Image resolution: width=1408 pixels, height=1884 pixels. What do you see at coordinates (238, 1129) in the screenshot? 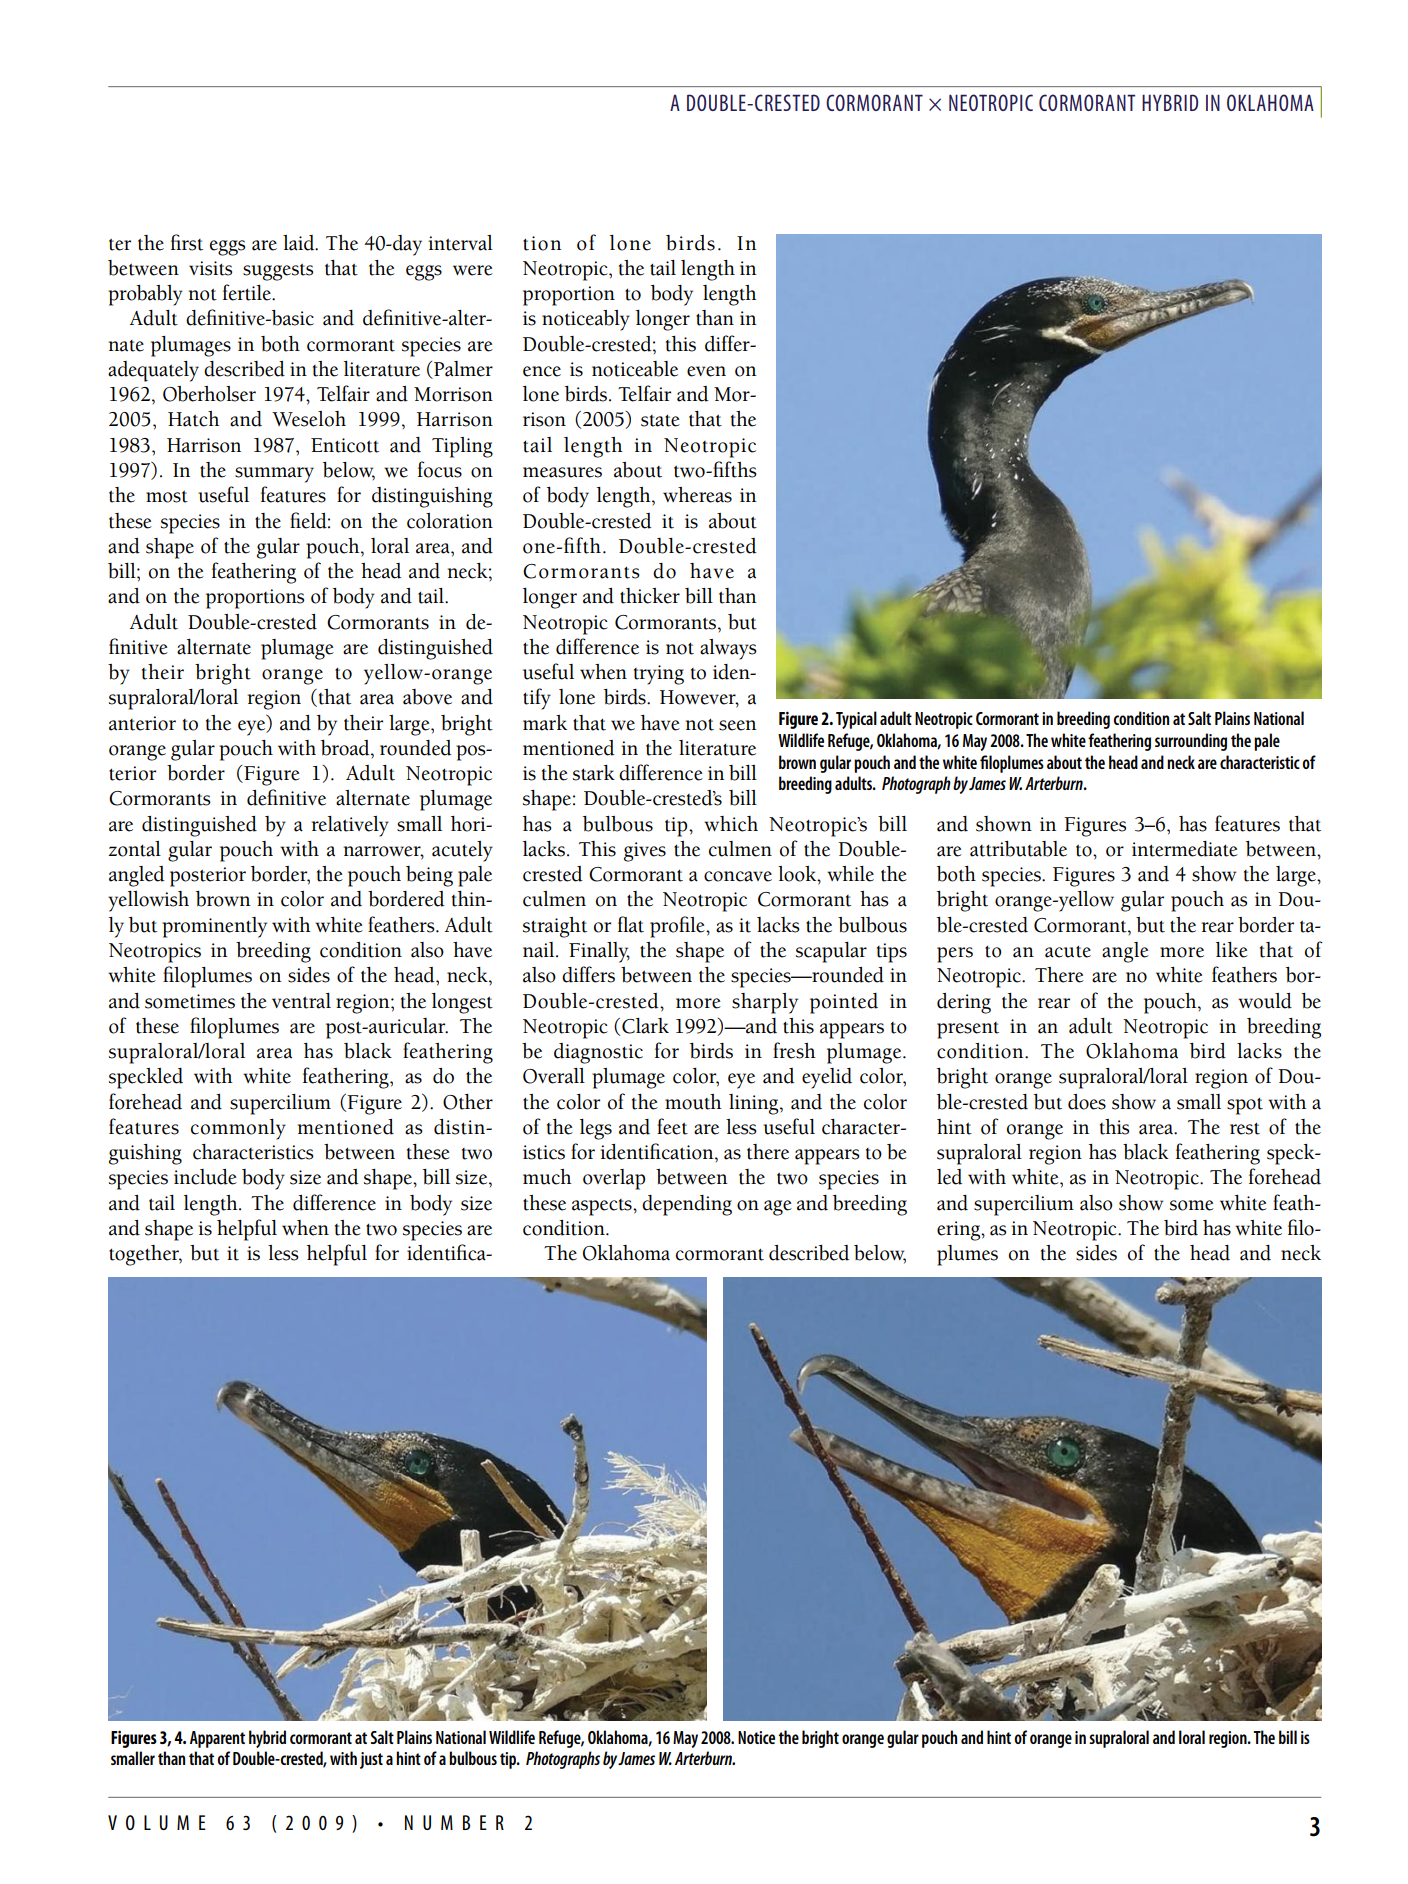
I see `commonly` at bounding box center [238, 1129].
